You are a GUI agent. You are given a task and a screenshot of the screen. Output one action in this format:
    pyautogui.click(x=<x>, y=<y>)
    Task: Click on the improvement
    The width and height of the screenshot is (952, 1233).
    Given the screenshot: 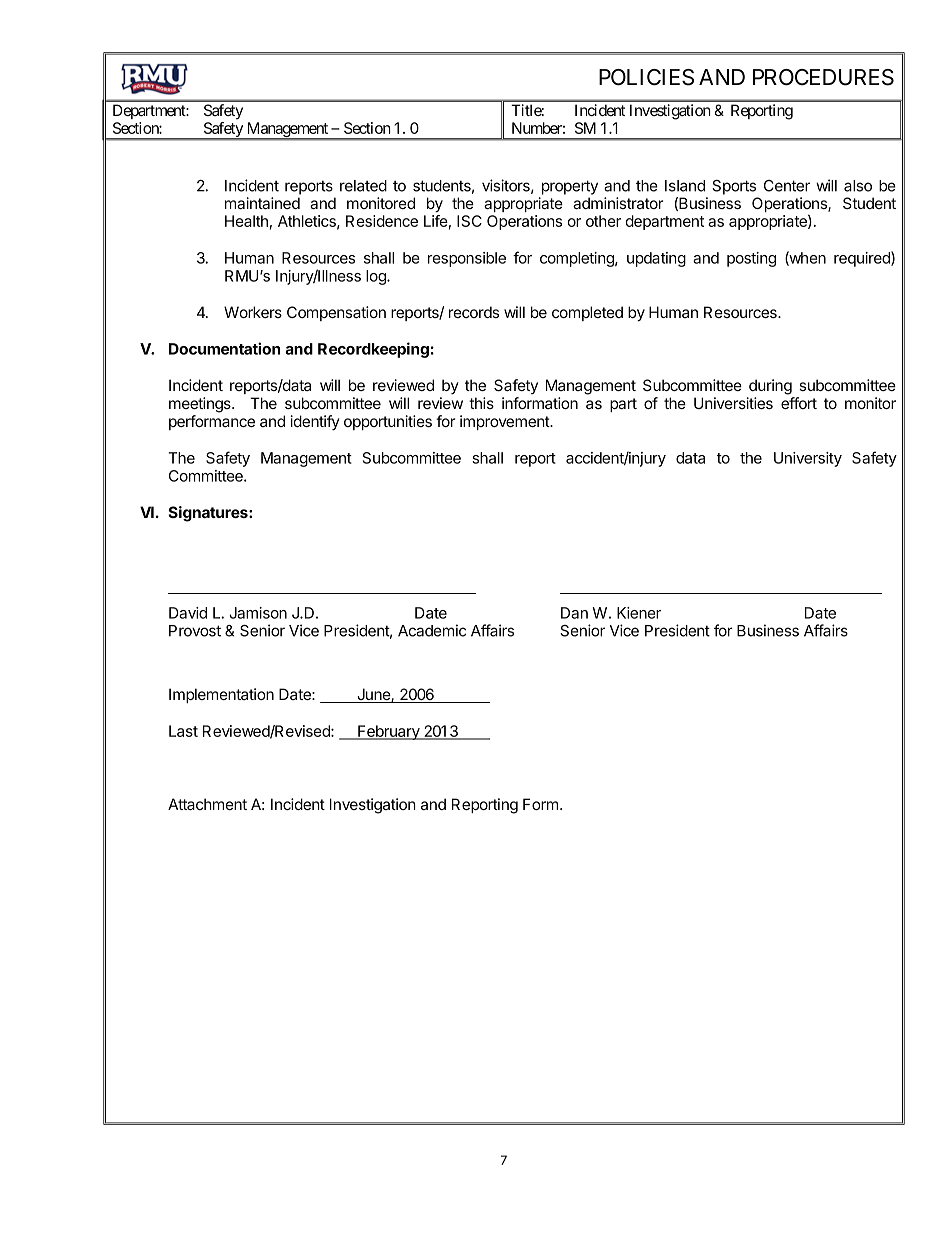 What is the action you would take?
    pyautogui.click(x=505, y=422)
